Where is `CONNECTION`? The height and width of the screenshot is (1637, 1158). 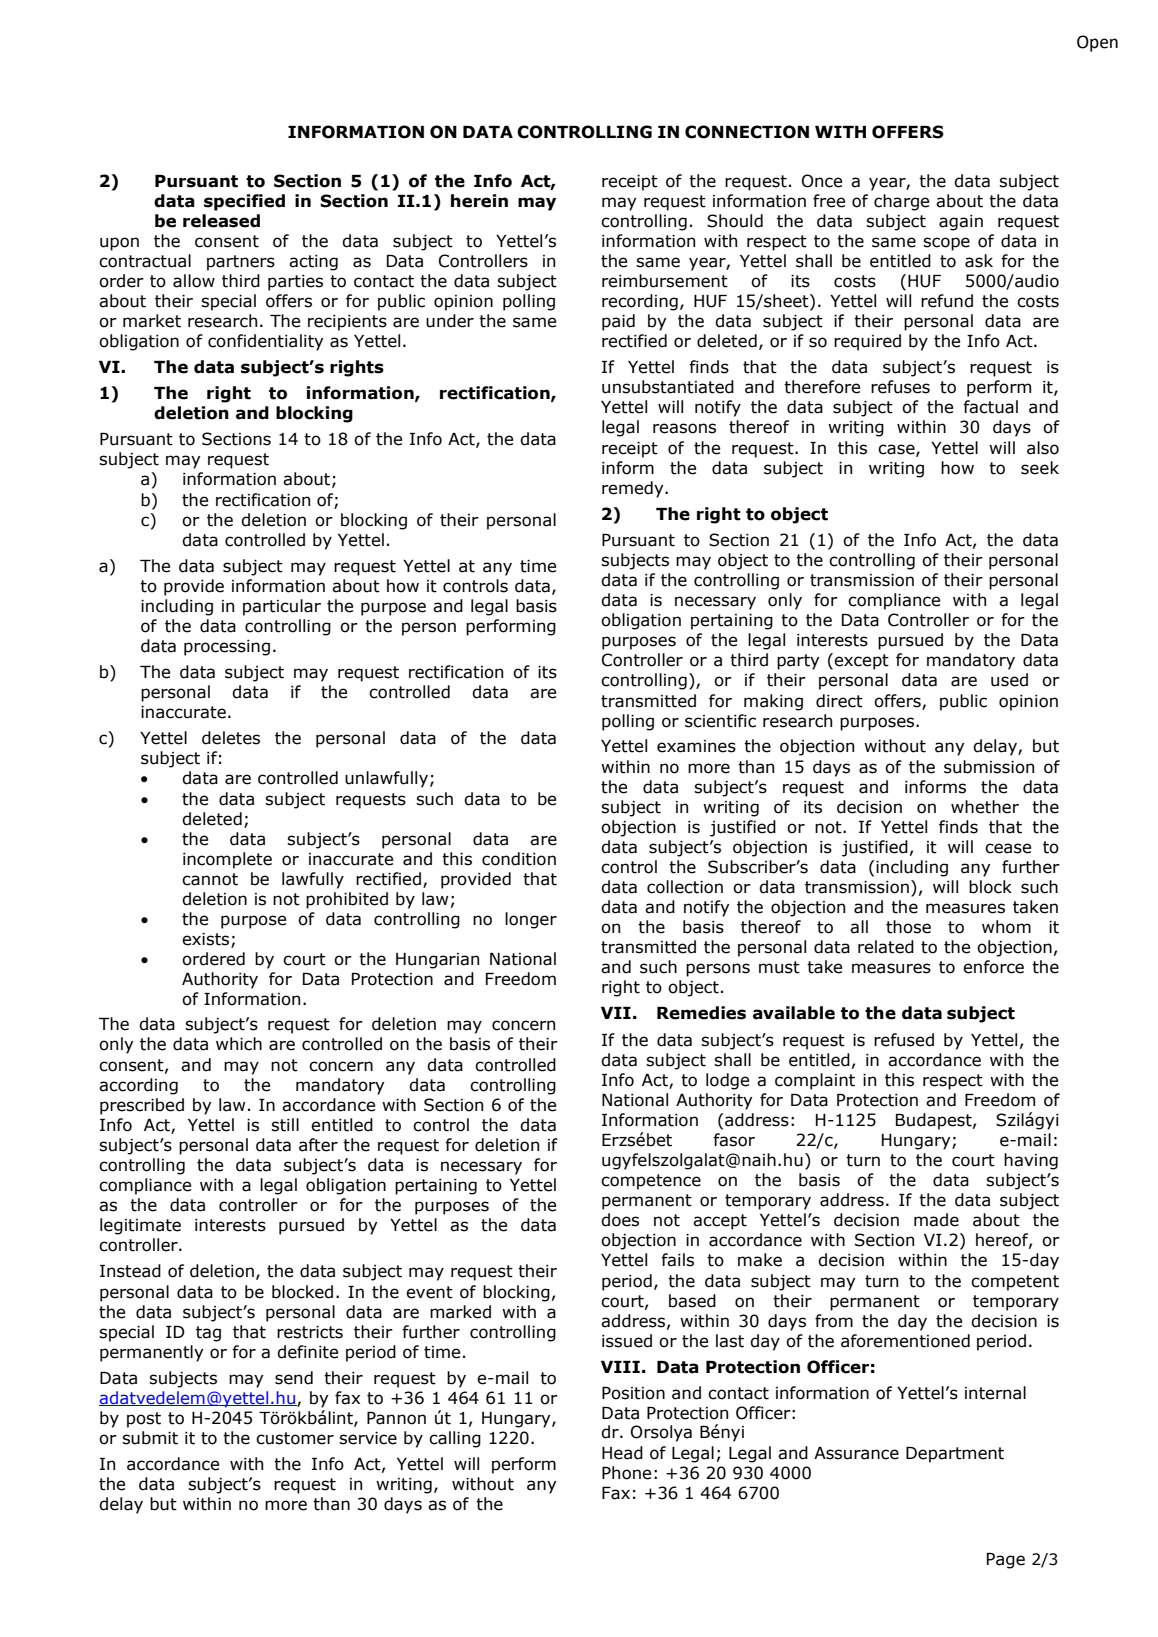 CONNECTION is located at coordinates (747, 132).
